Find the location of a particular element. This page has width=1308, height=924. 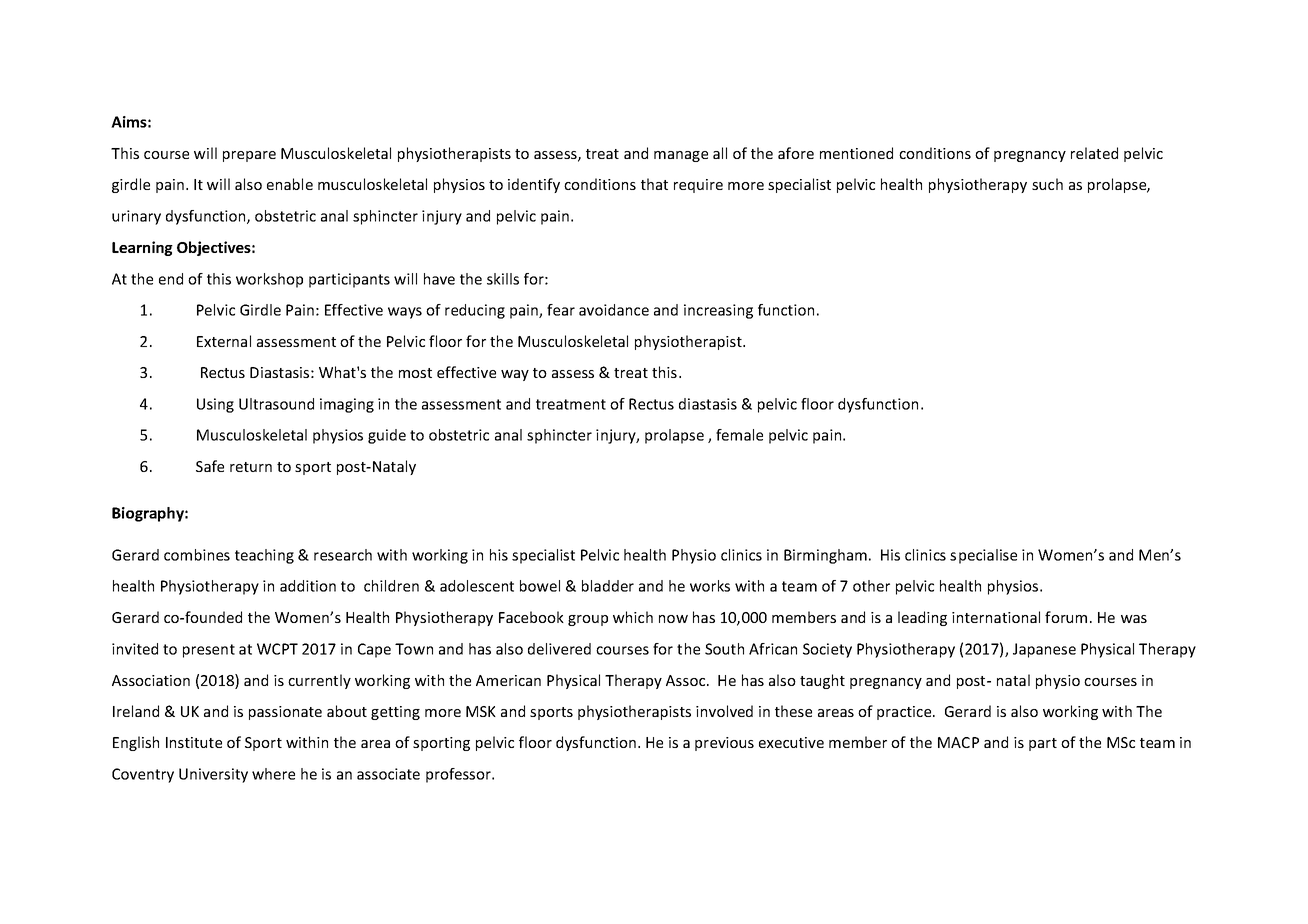

where is located at coordinates (273, 774).
